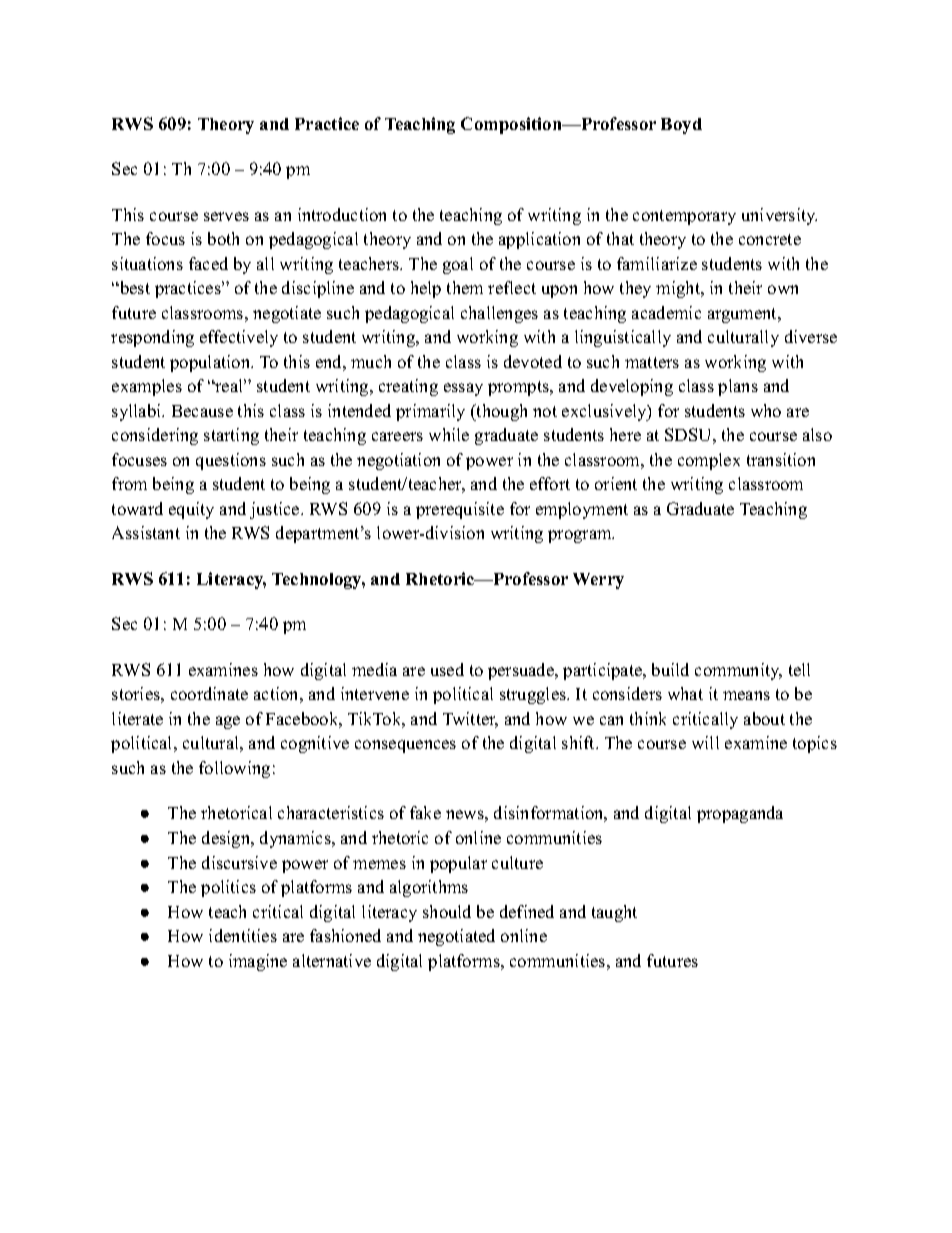  I want to click on Twitter, so click(470, 720).
